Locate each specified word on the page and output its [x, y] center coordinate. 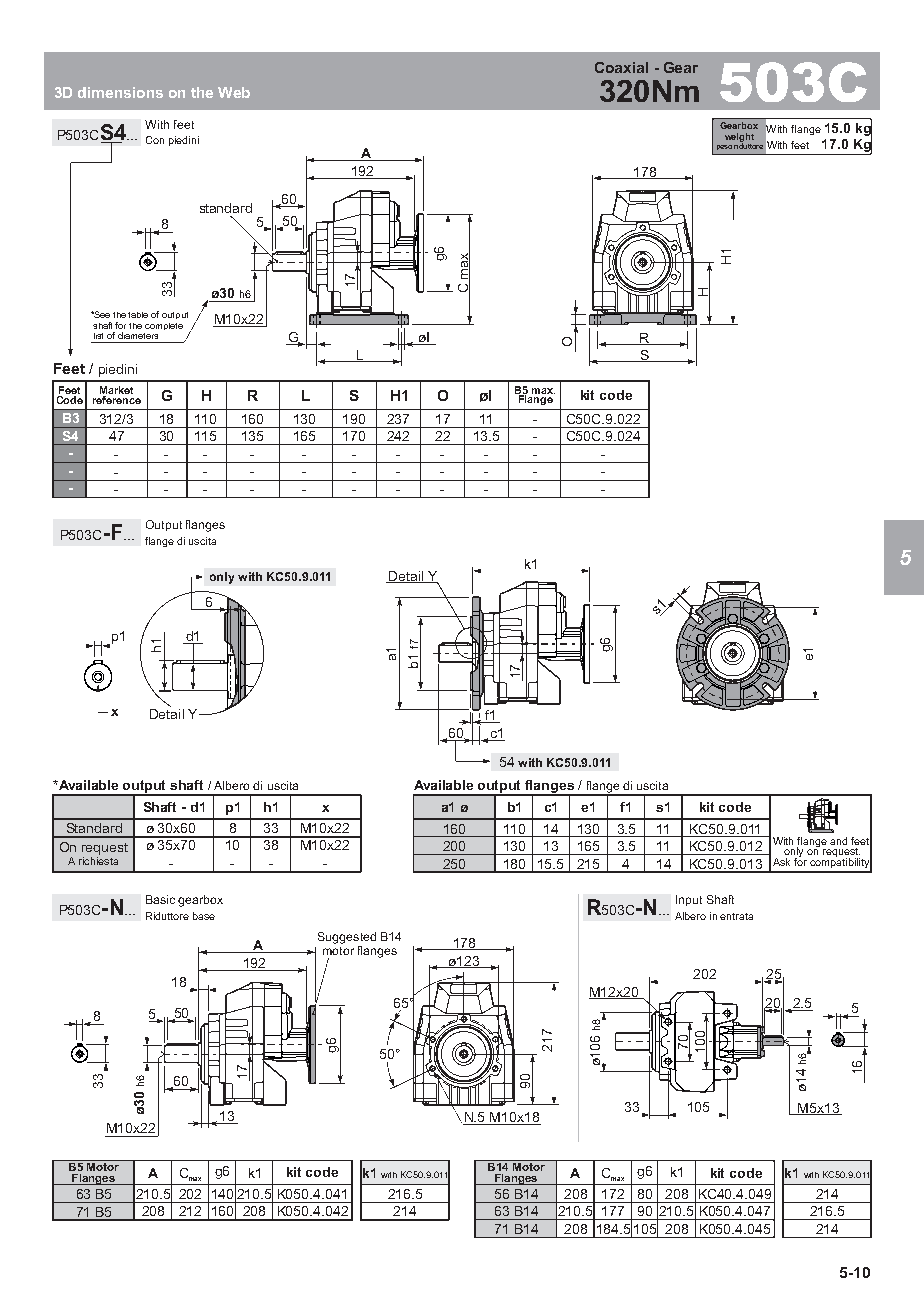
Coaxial [621, 67]
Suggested [347, 938]
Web [234, 92]
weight [739, 138]
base [204, 916]
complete [164, 326]
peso [724, 147]
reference [117, 398]
